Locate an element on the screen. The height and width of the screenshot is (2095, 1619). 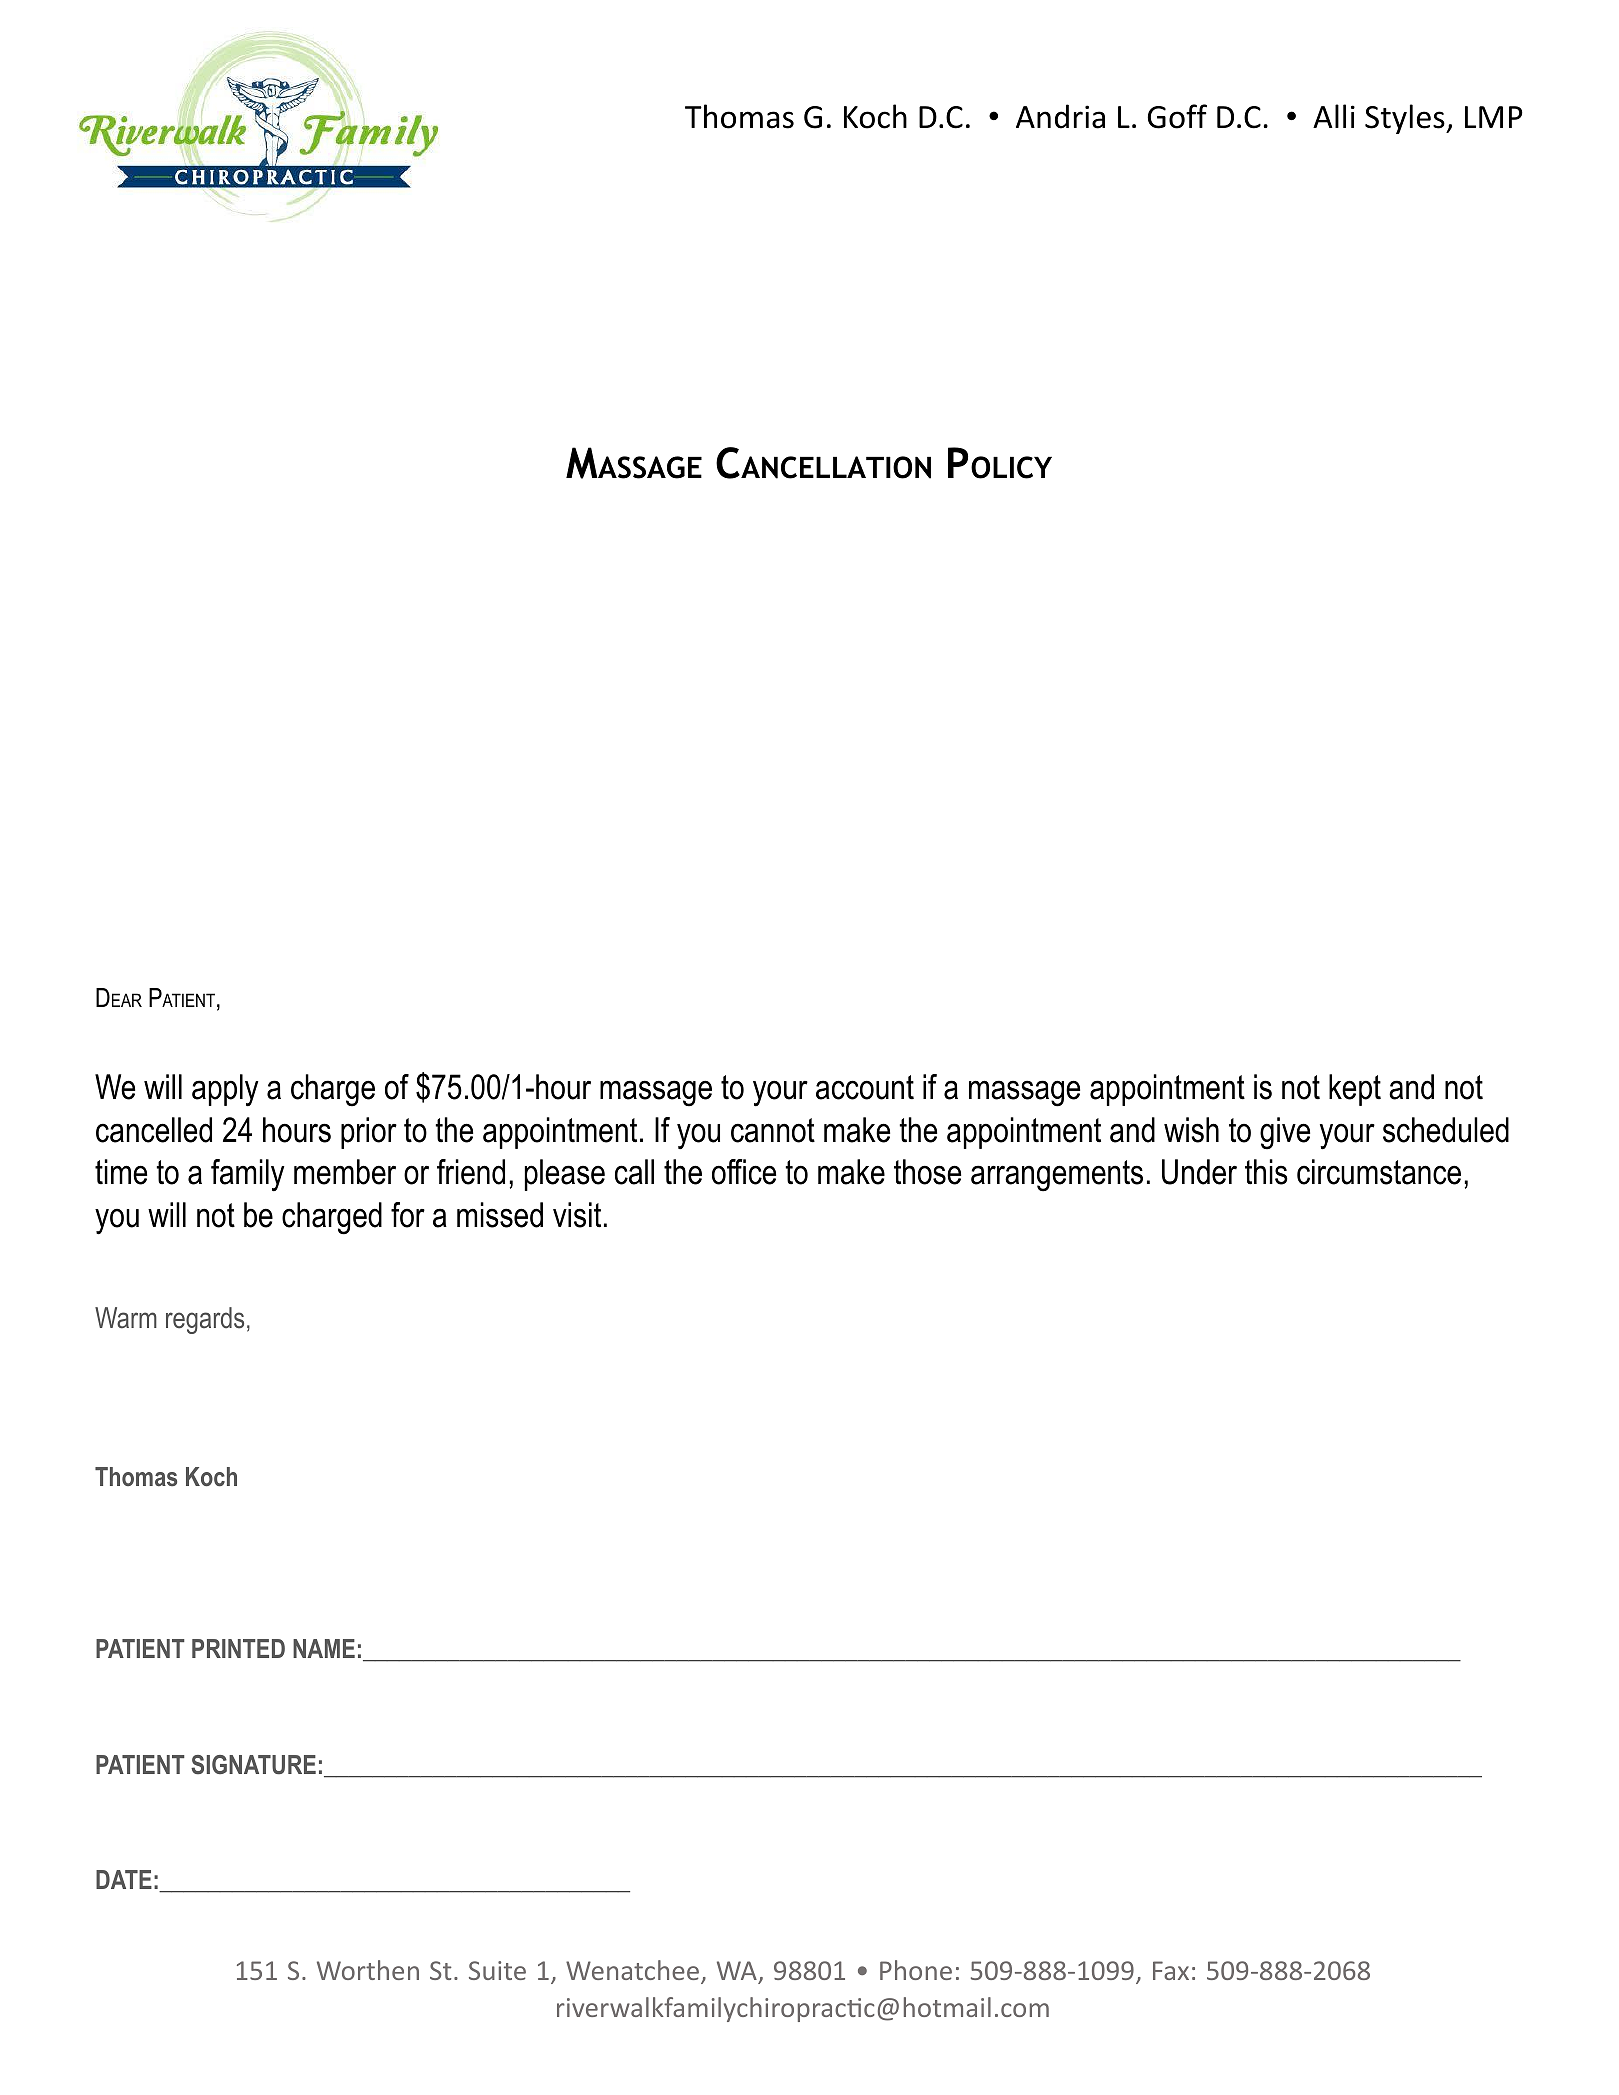
prior is located at coordinates (369, 1133).
